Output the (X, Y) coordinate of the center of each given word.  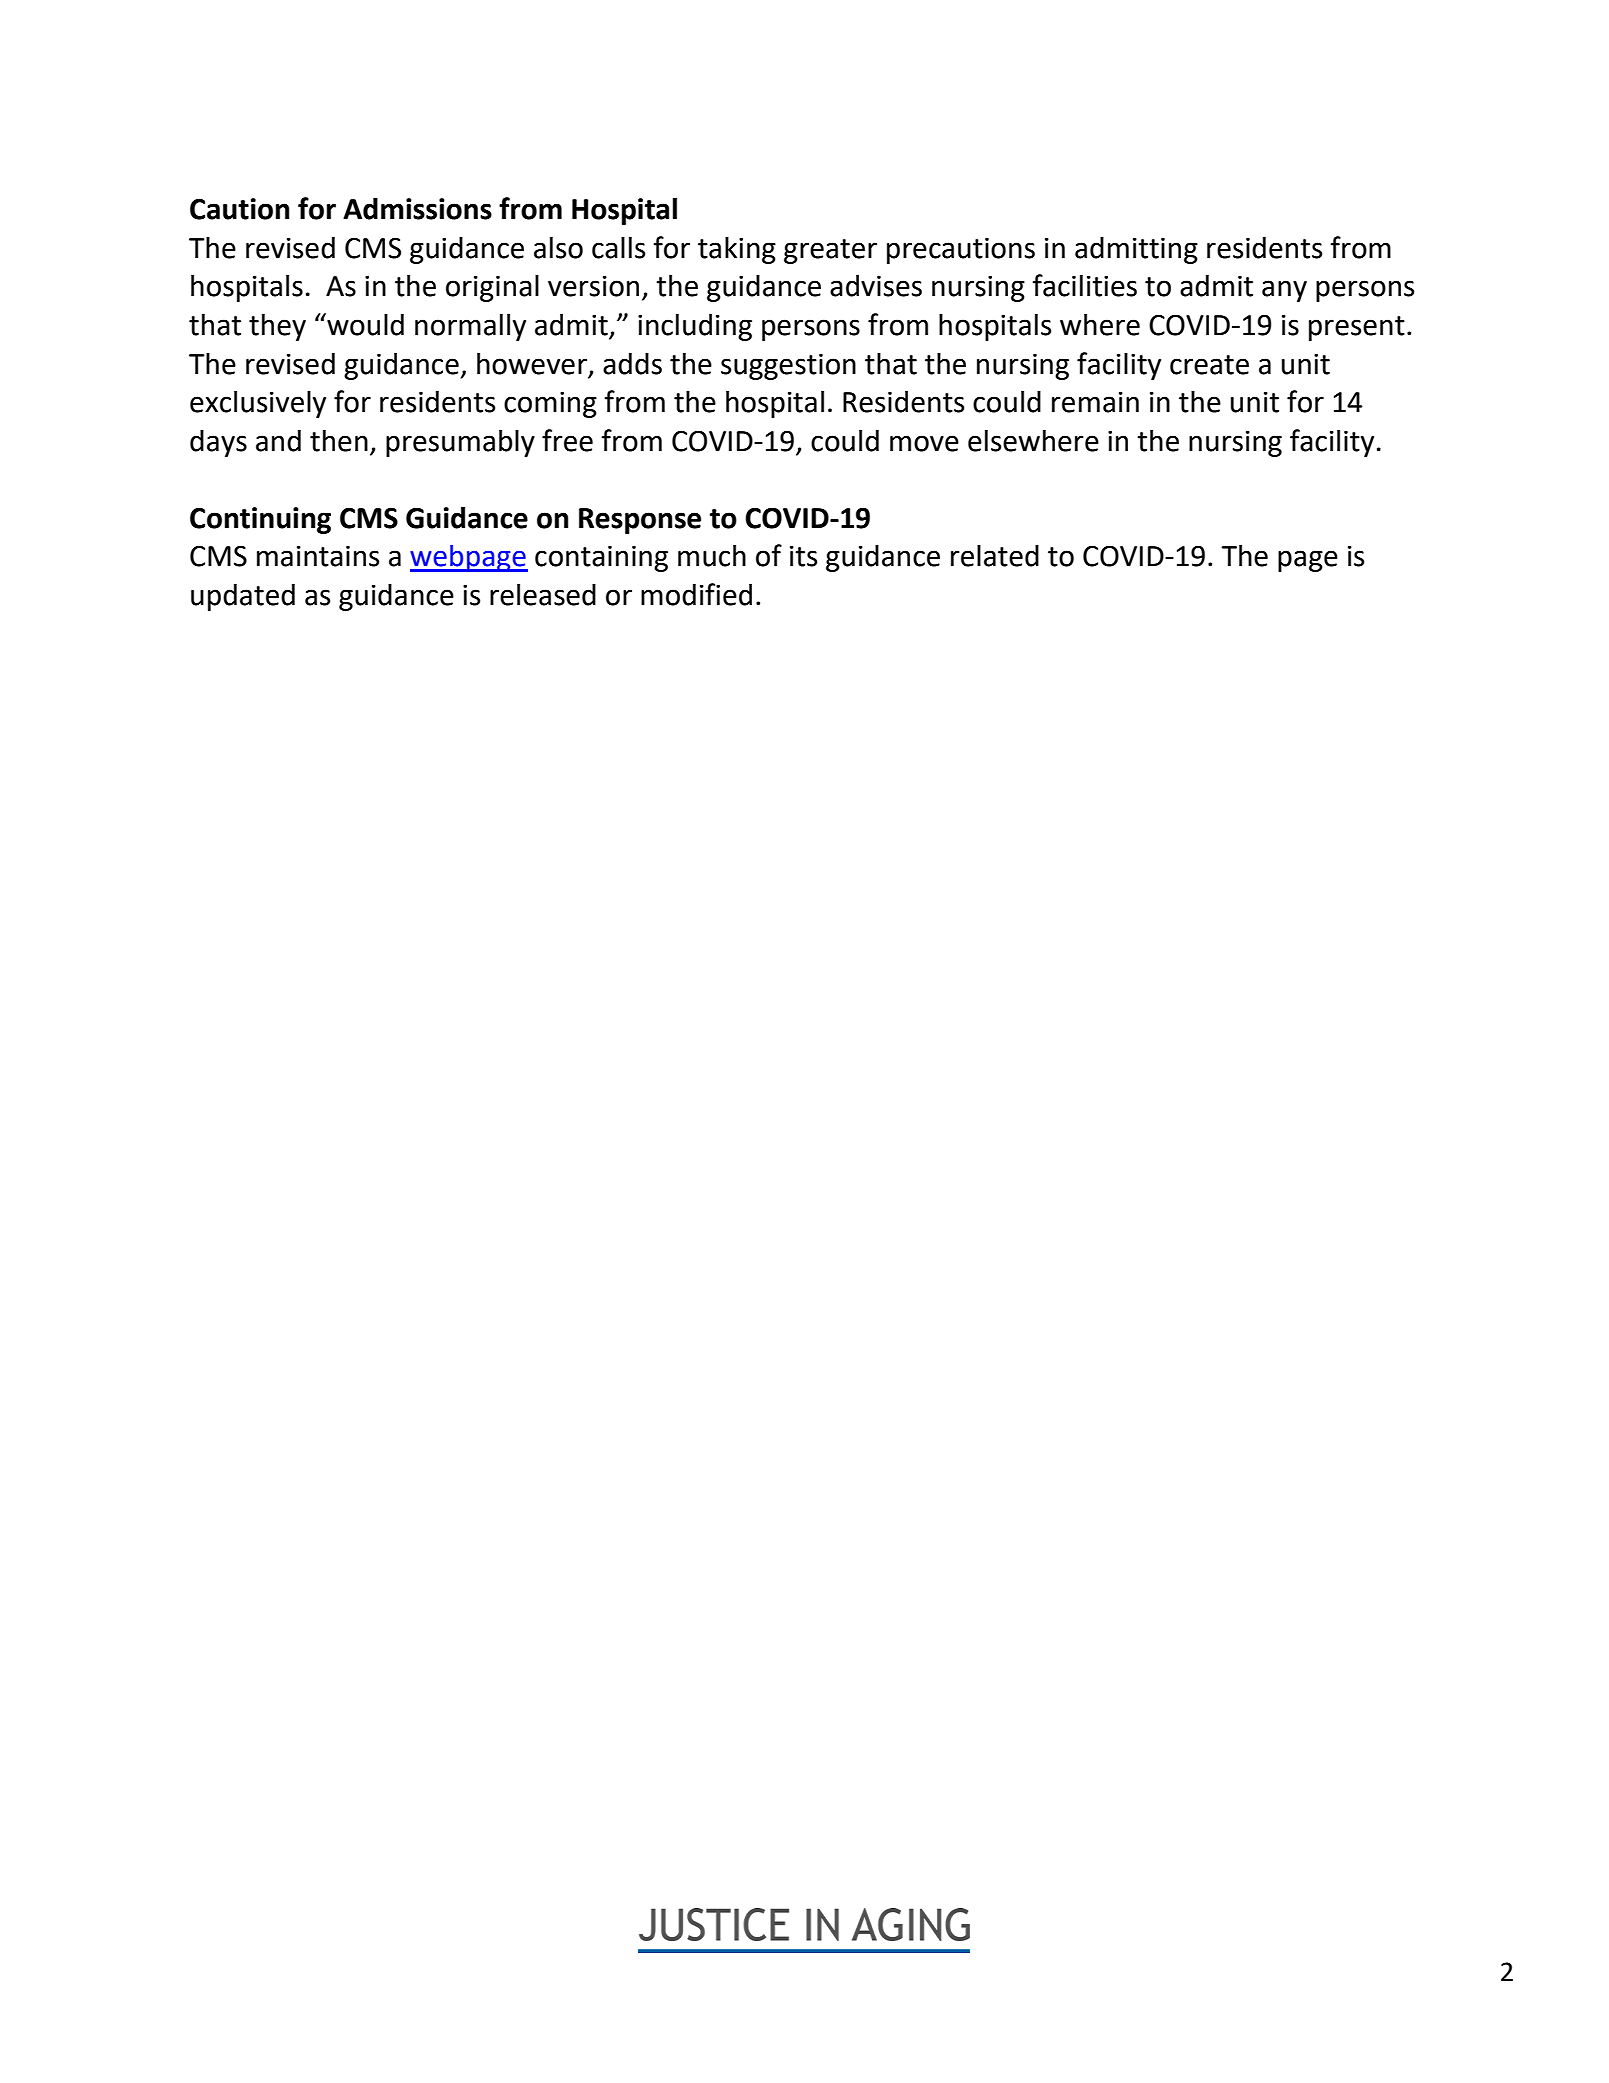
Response (640, 521)
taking (737, 250)
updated (243, 597)
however (532, 363)
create (1209, 365)
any (1284, 291)
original (492, 288)
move (924, 443)
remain (1095, 402)
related (995, 556)
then (339, 440)
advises (876, 285)
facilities (1084, 285)
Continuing (260, 520)
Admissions (417, 208)
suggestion (788, 367)
